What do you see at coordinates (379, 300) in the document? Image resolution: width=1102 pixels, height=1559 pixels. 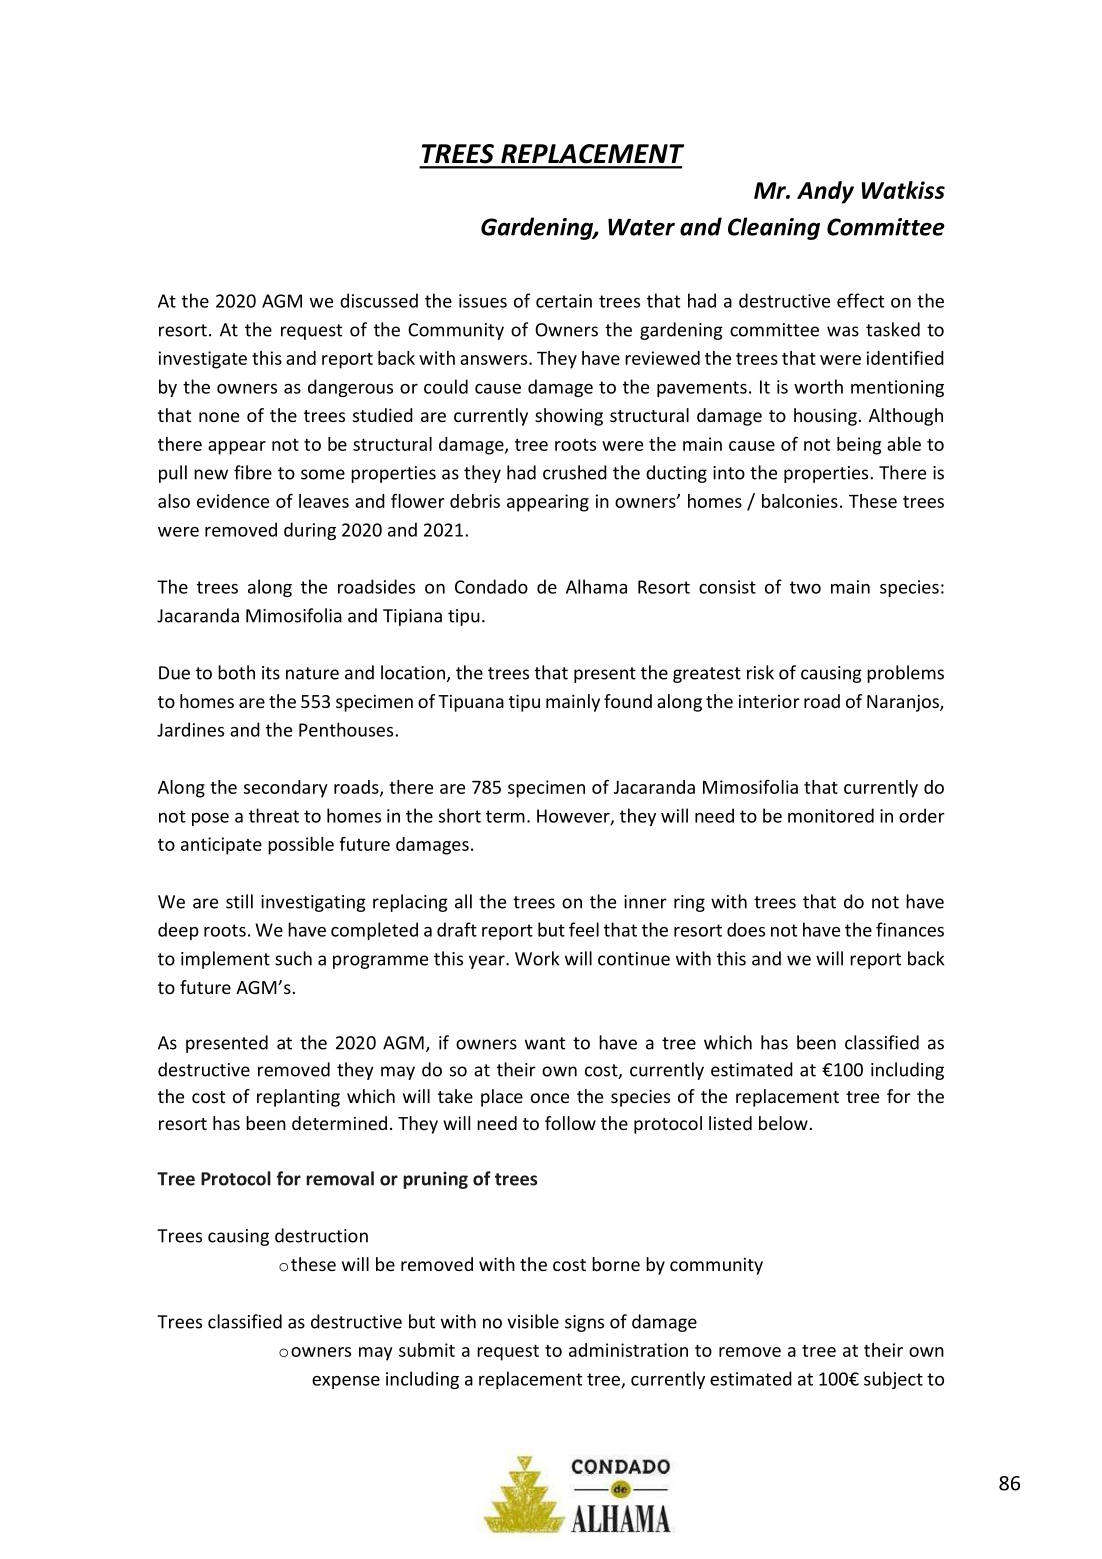 I see `discussed` at bounding box center [379, 300].
